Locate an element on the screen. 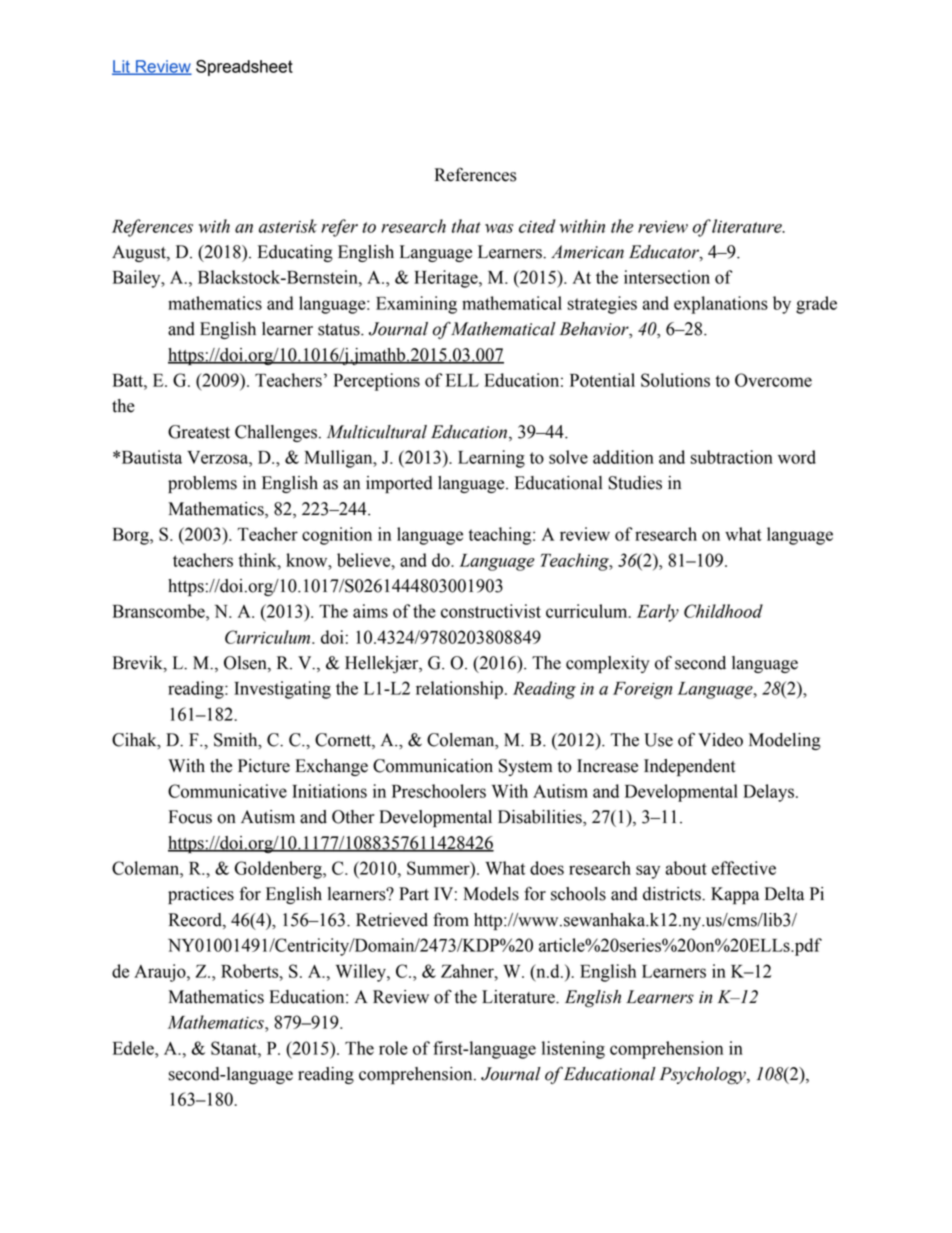 The width and height of the screenshot is (952, 1233). Picture is located at coordinates (264, 766).
